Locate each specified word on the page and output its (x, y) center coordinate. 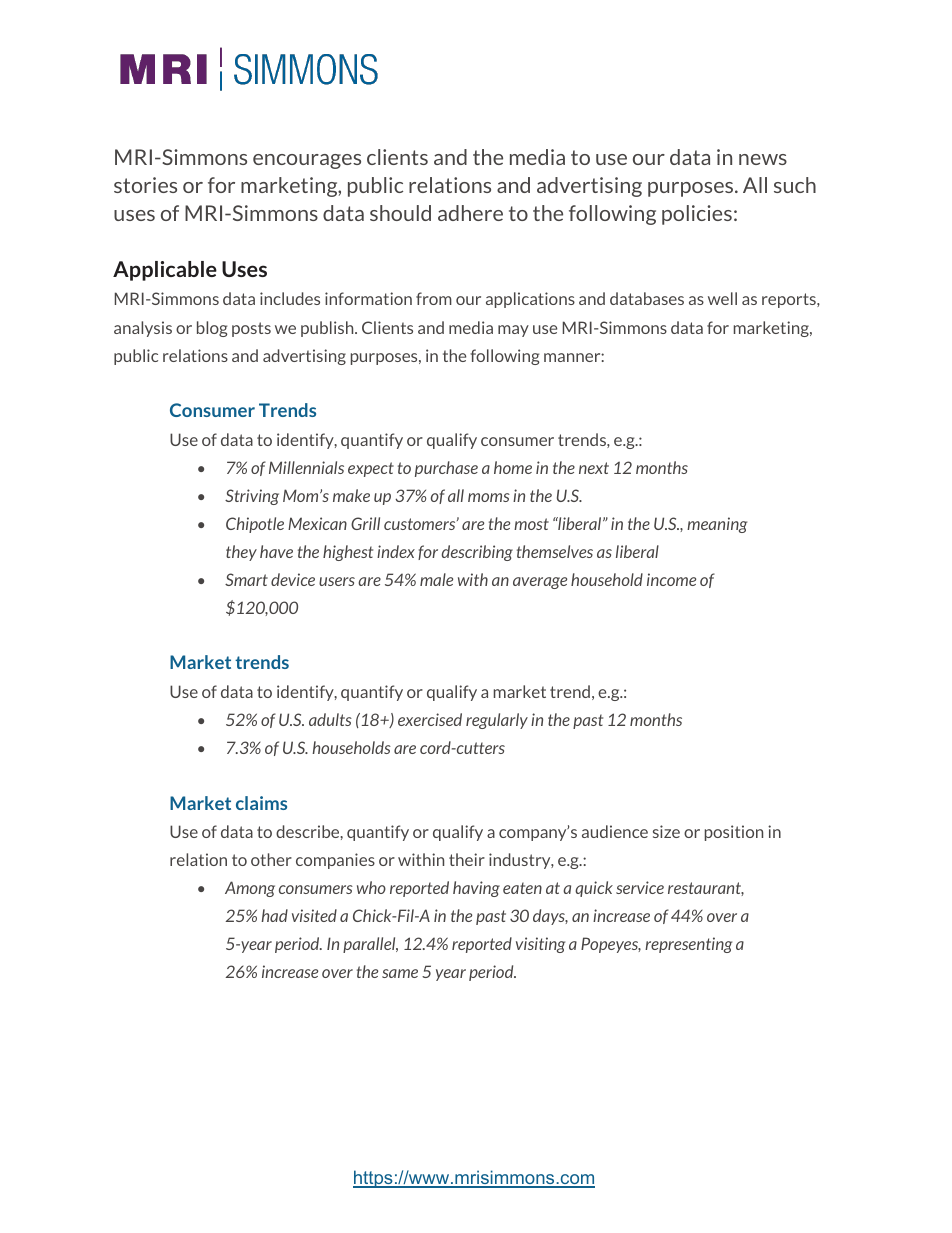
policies (697, 215)
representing (688, 945)
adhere (470, 213)
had (274, 915)
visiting (540, 945)
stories (145, 185)
